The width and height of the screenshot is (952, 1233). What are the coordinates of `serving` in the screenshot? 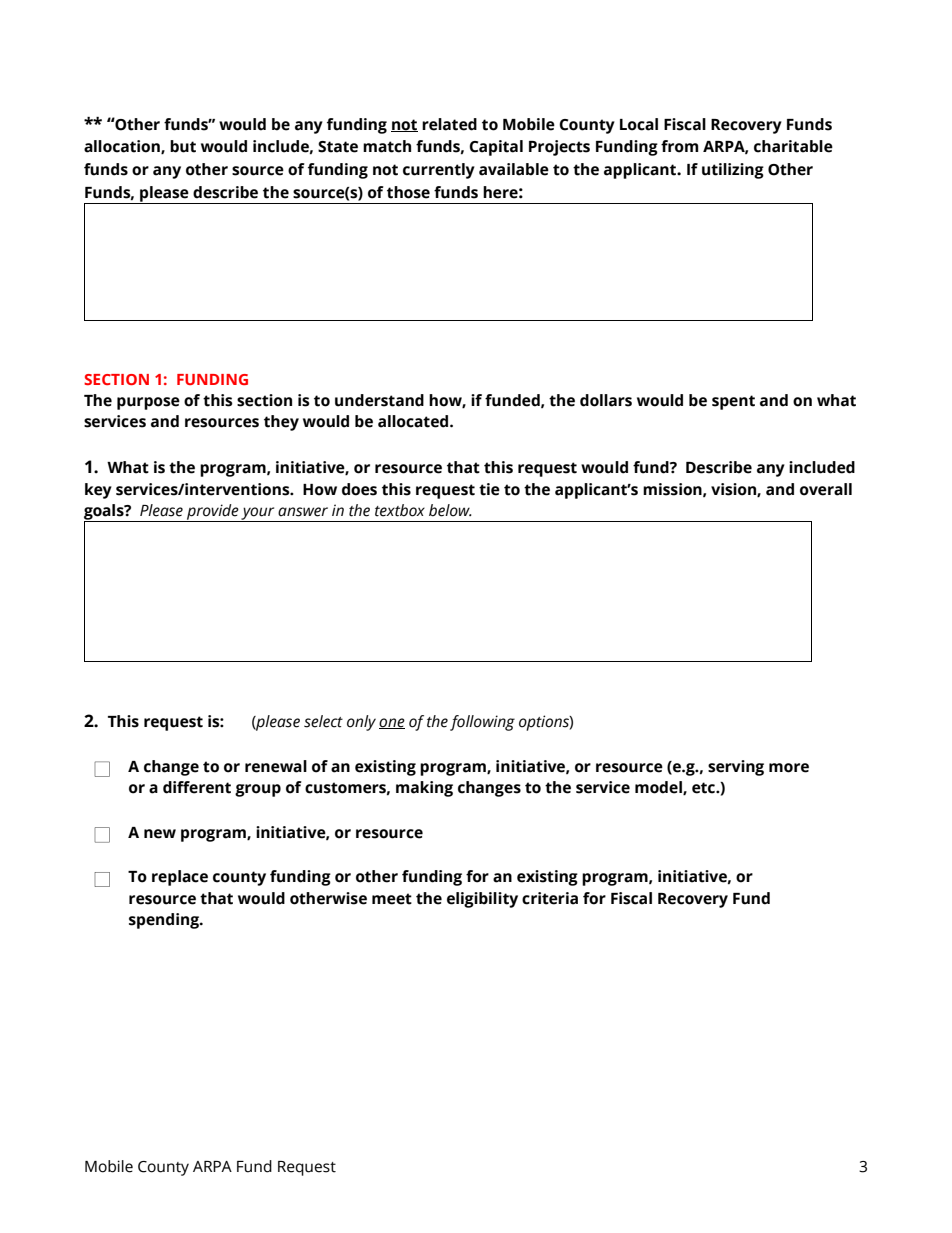 It's located at (736, 768).
